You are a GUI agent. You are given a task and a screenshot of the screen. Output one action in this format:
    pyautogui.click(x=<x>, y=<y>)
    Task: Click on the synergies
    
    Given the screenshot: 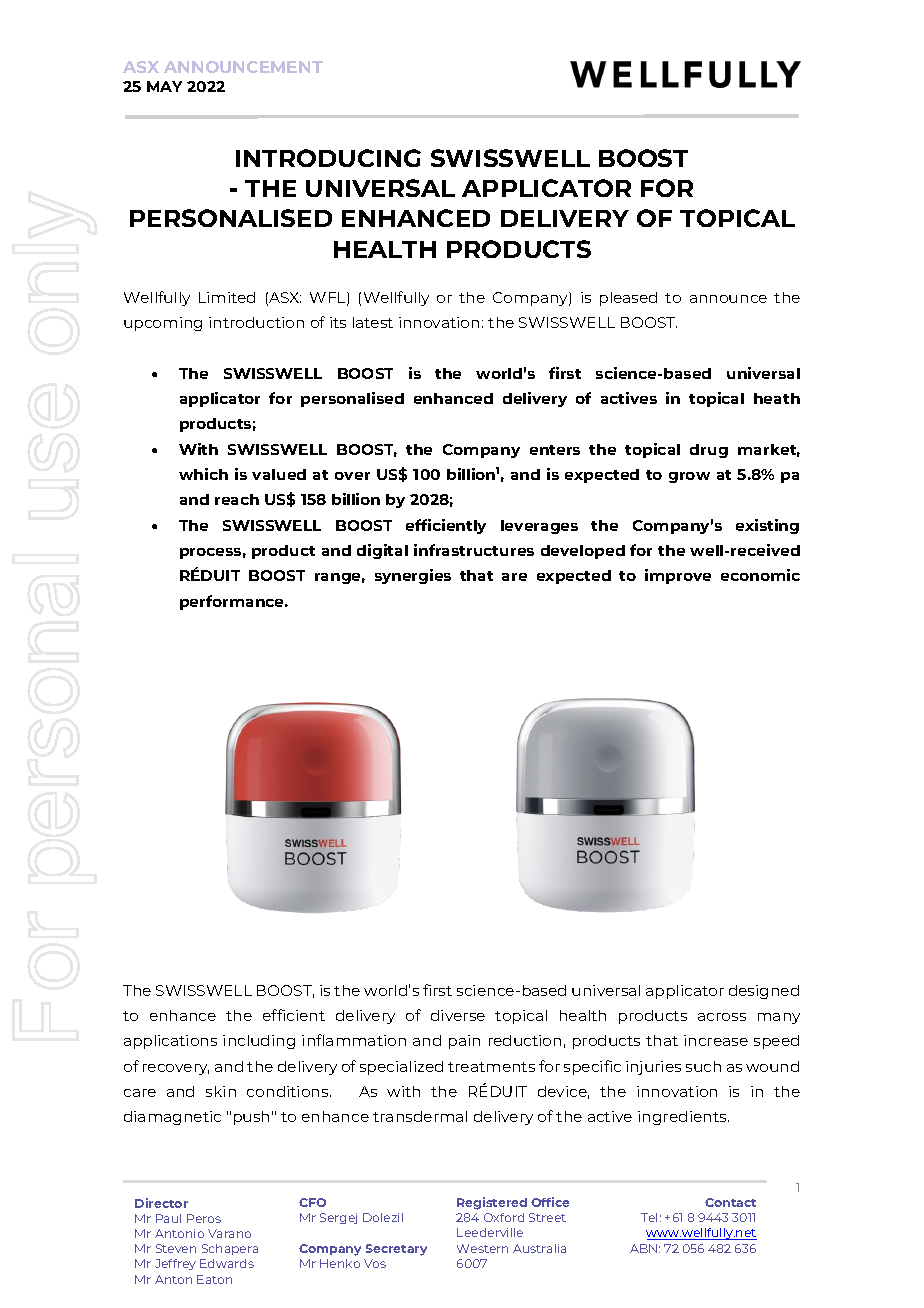 What is the action you would take?
    pyautogui.click(x=413, y=576)
